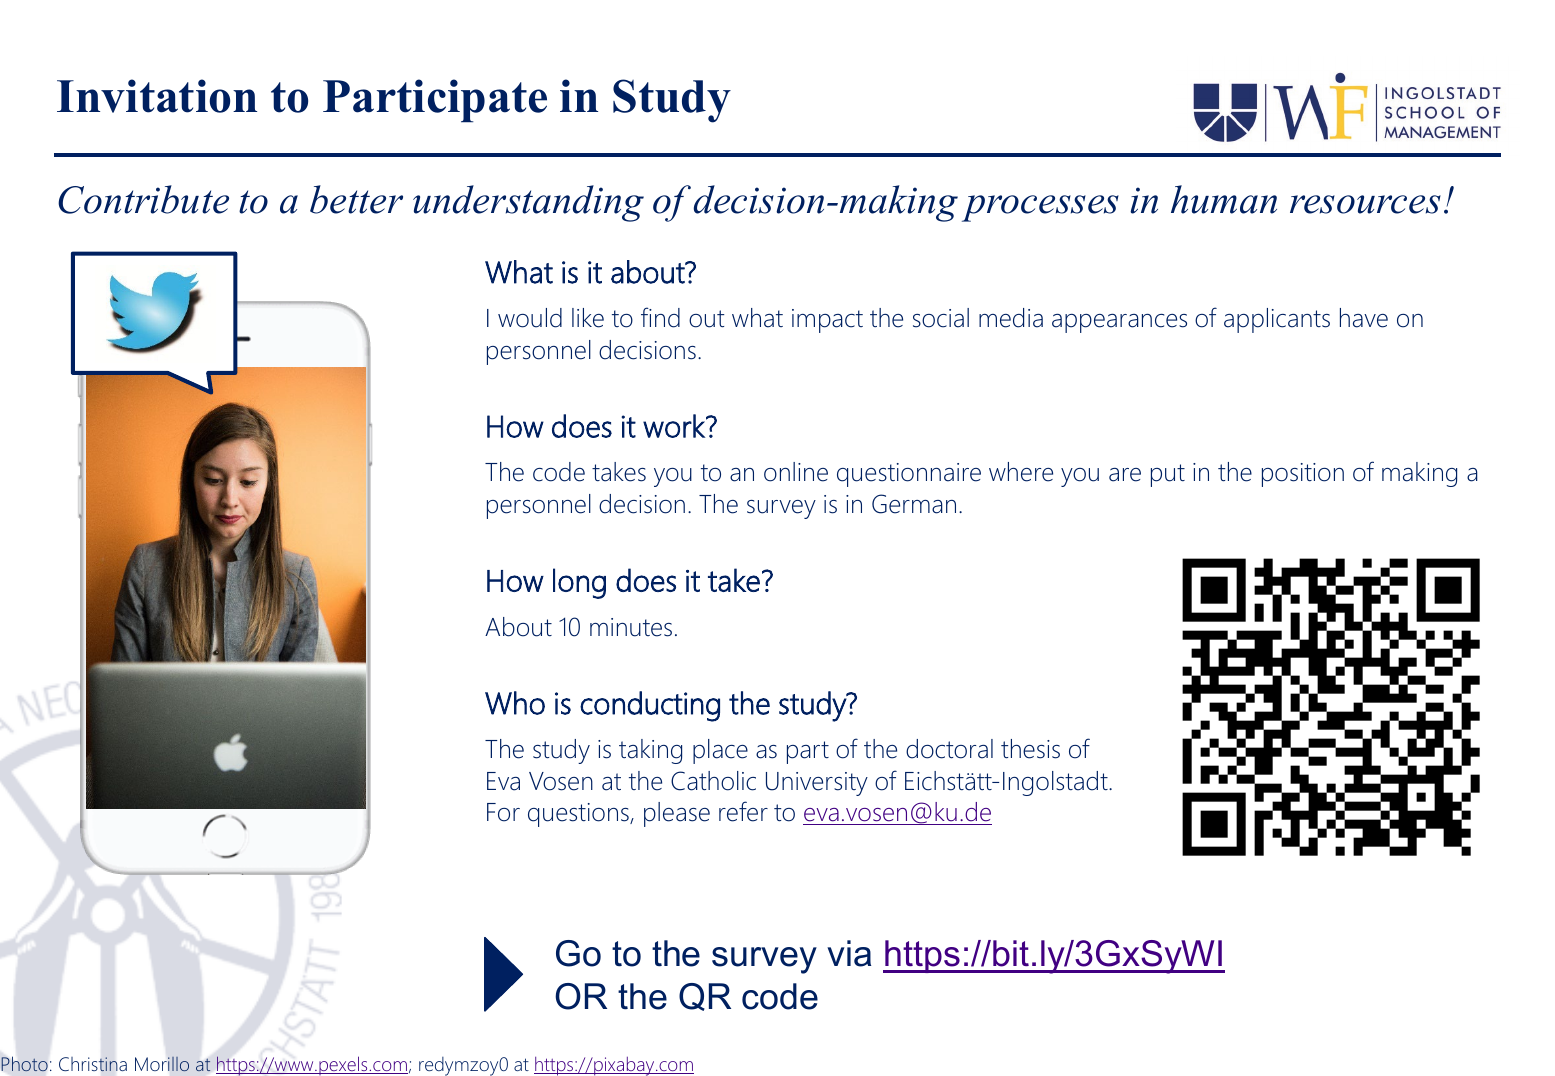 The width and height of the image is (1555, 1076). Describe the element at coordinates (530, 318) in the image. I see `would` at that location.
